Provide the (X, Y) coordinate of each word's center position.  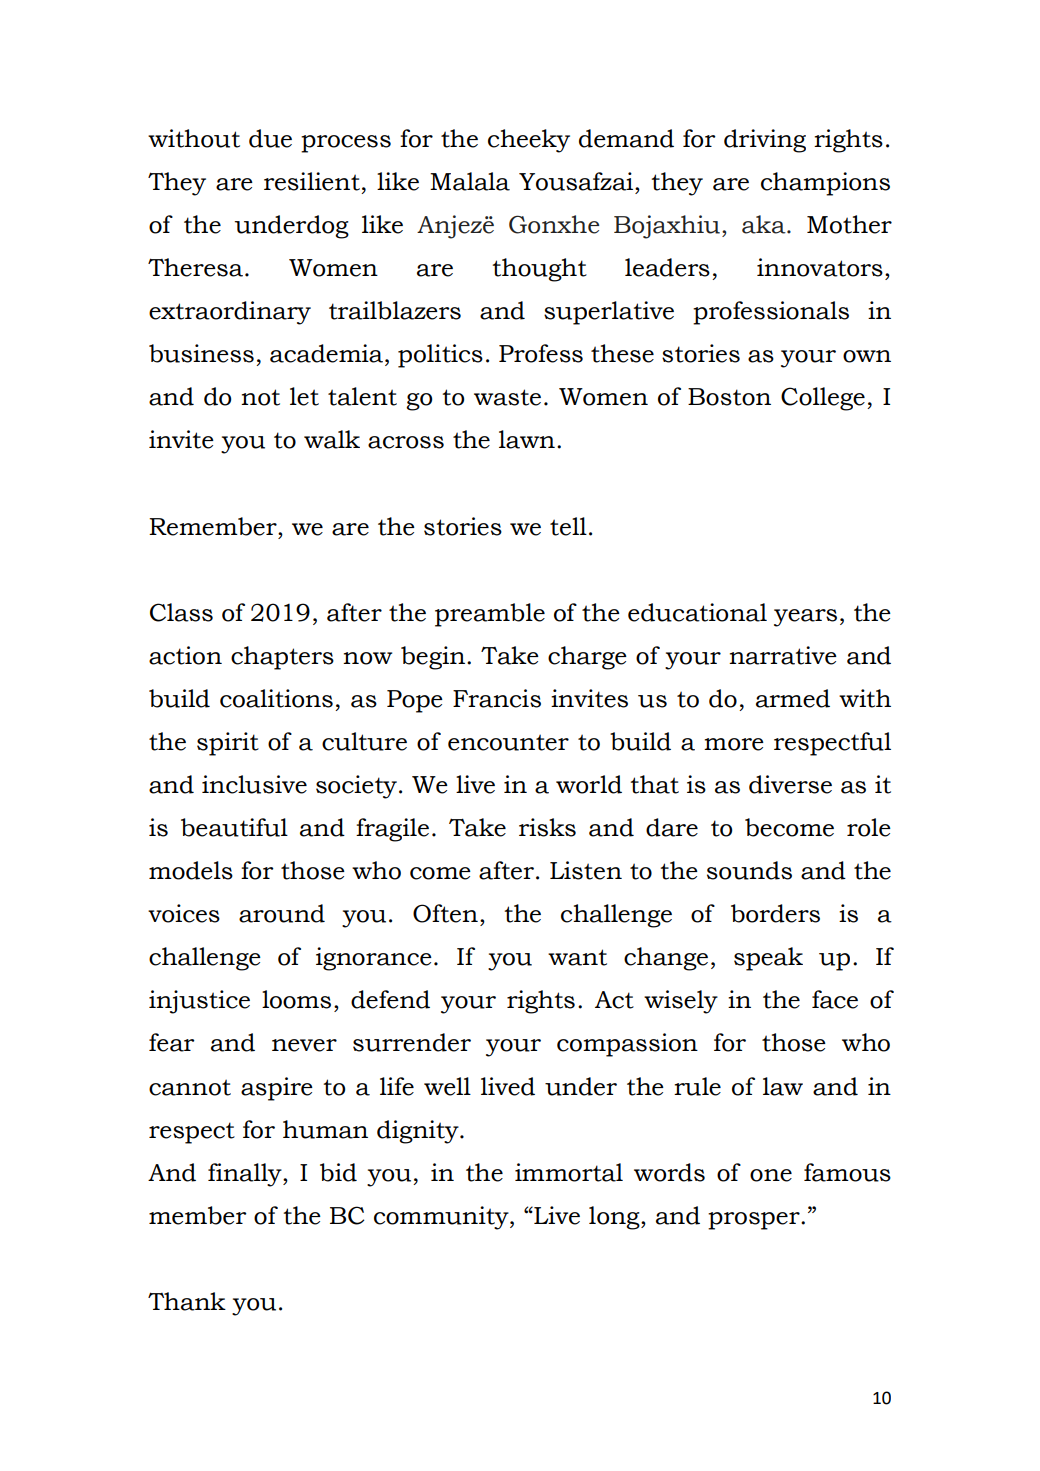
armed (793, 698)
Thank (187, 1301)
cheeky (529, 141)
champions (825, 184)
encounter (508, 742)
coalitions (276, 698)
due (270, 138)
